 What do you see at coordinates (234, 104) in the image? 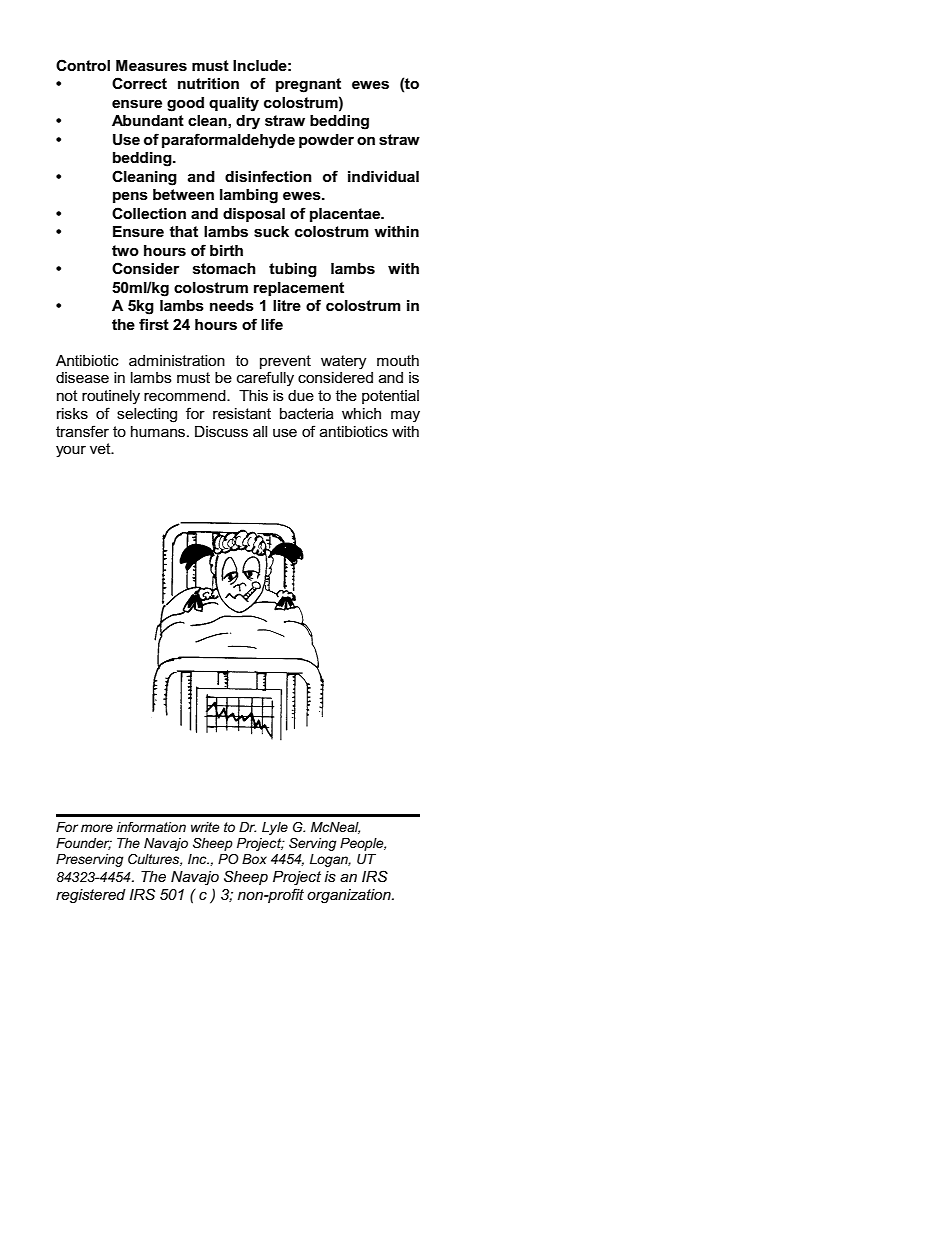
I see `quality` at bounding box center [234, 104].
